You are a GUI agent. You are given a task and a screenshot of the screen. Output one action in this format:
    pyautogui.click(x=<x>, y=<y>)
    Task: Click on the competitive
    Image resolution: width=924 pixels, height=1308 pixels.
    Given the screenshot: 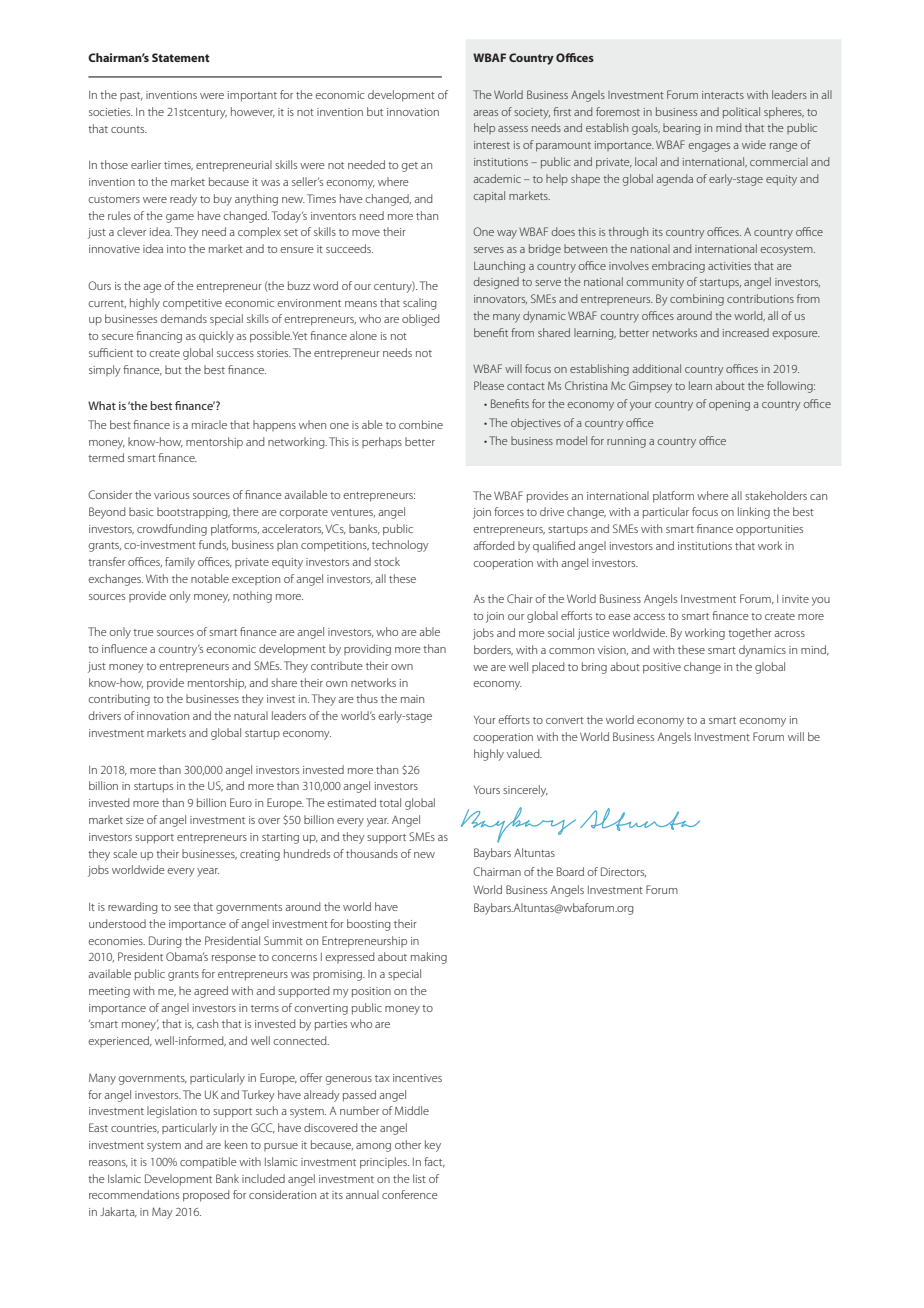 What is the action you would take?
    pyautogui.click(x=192, y=304)
